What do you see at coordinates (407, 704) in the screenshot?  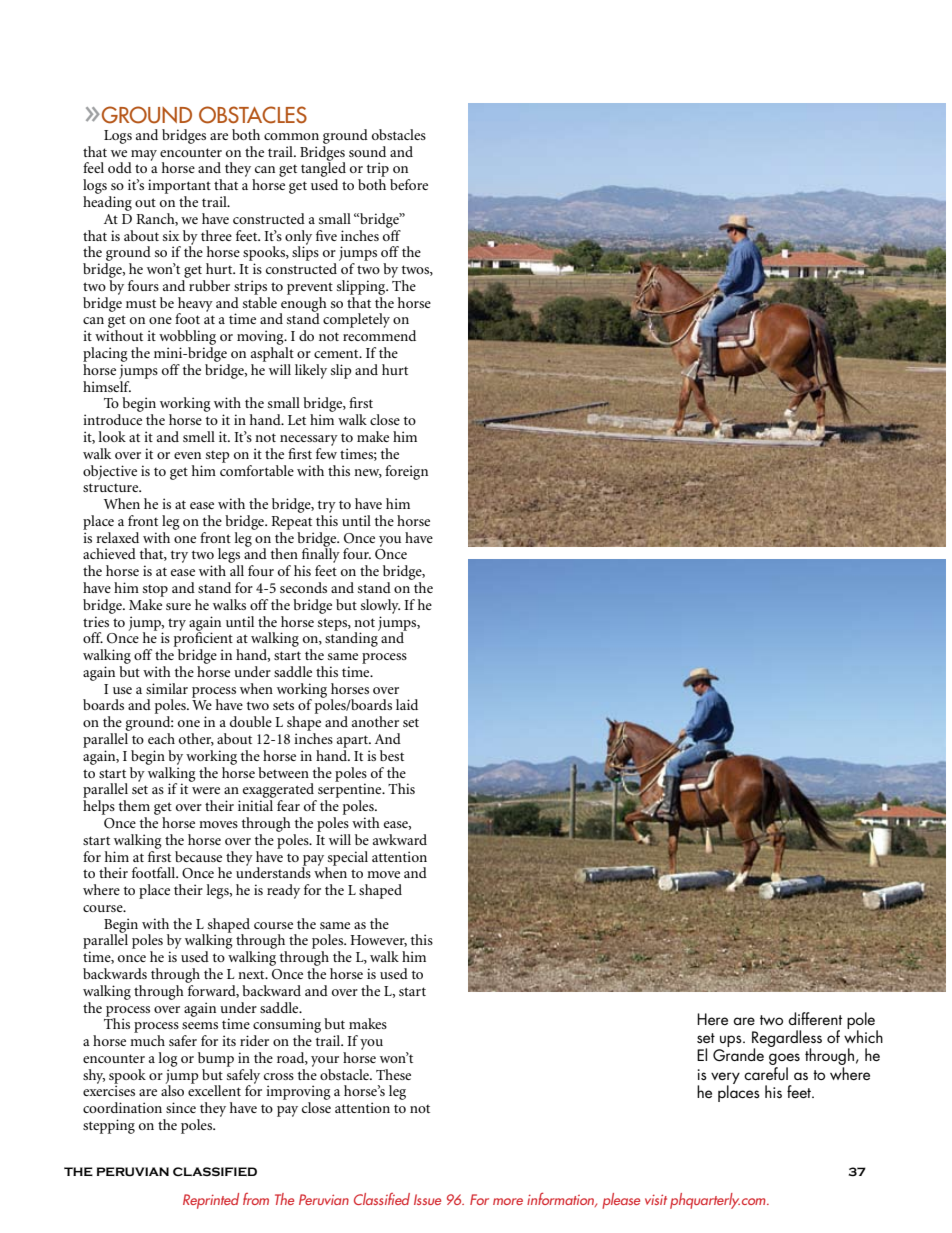 I see `laid` at bounding box center [407, 704].
